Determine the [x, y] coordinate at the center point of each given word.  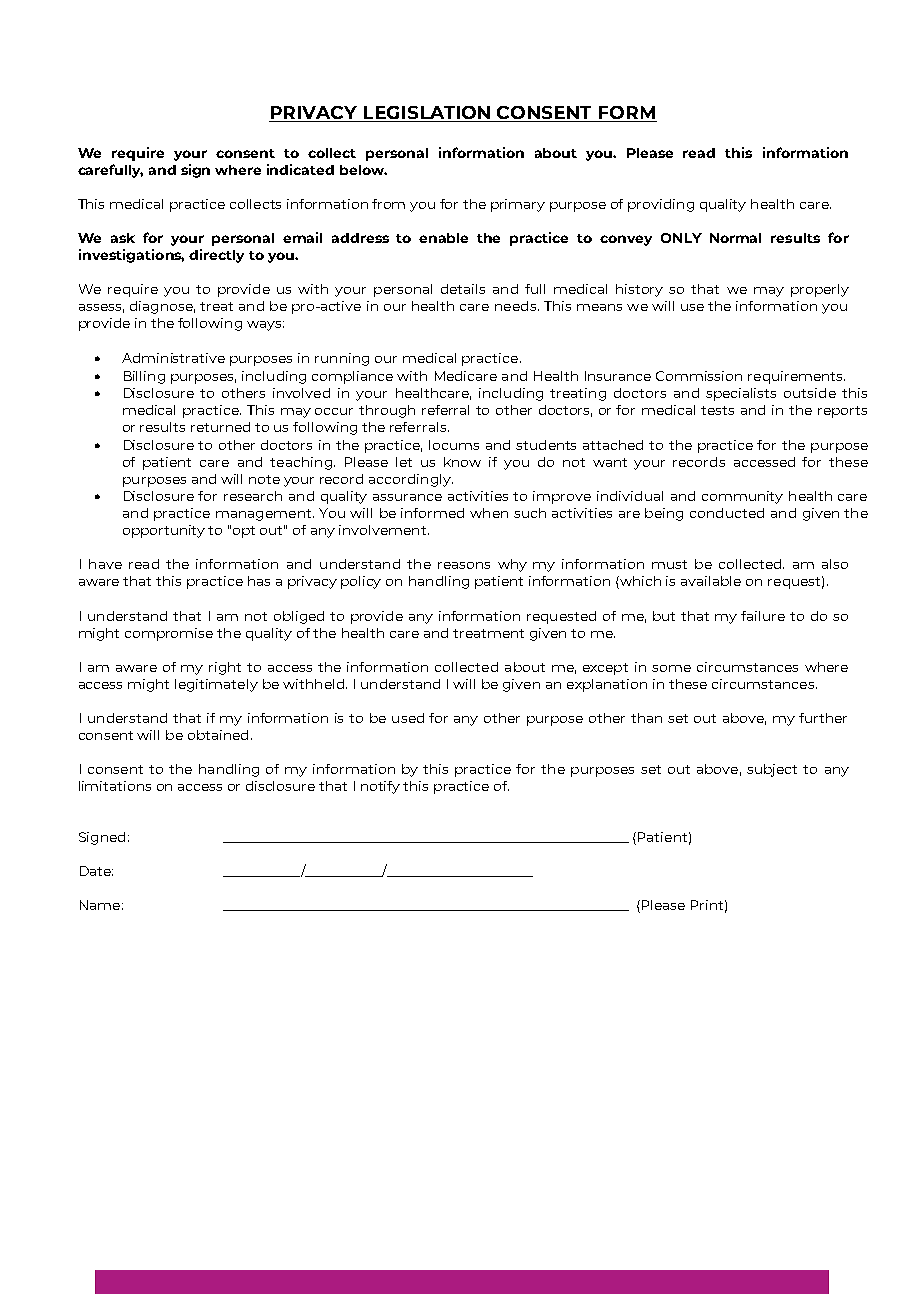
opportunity [164, 531]
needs [517, 306]
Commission [699, 376]
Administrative [173, 358]
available [711, 581]
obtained [218, 735]
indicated [300, 169]
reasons [464, 565]
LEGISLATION [427, 114]
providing [661, 205]
